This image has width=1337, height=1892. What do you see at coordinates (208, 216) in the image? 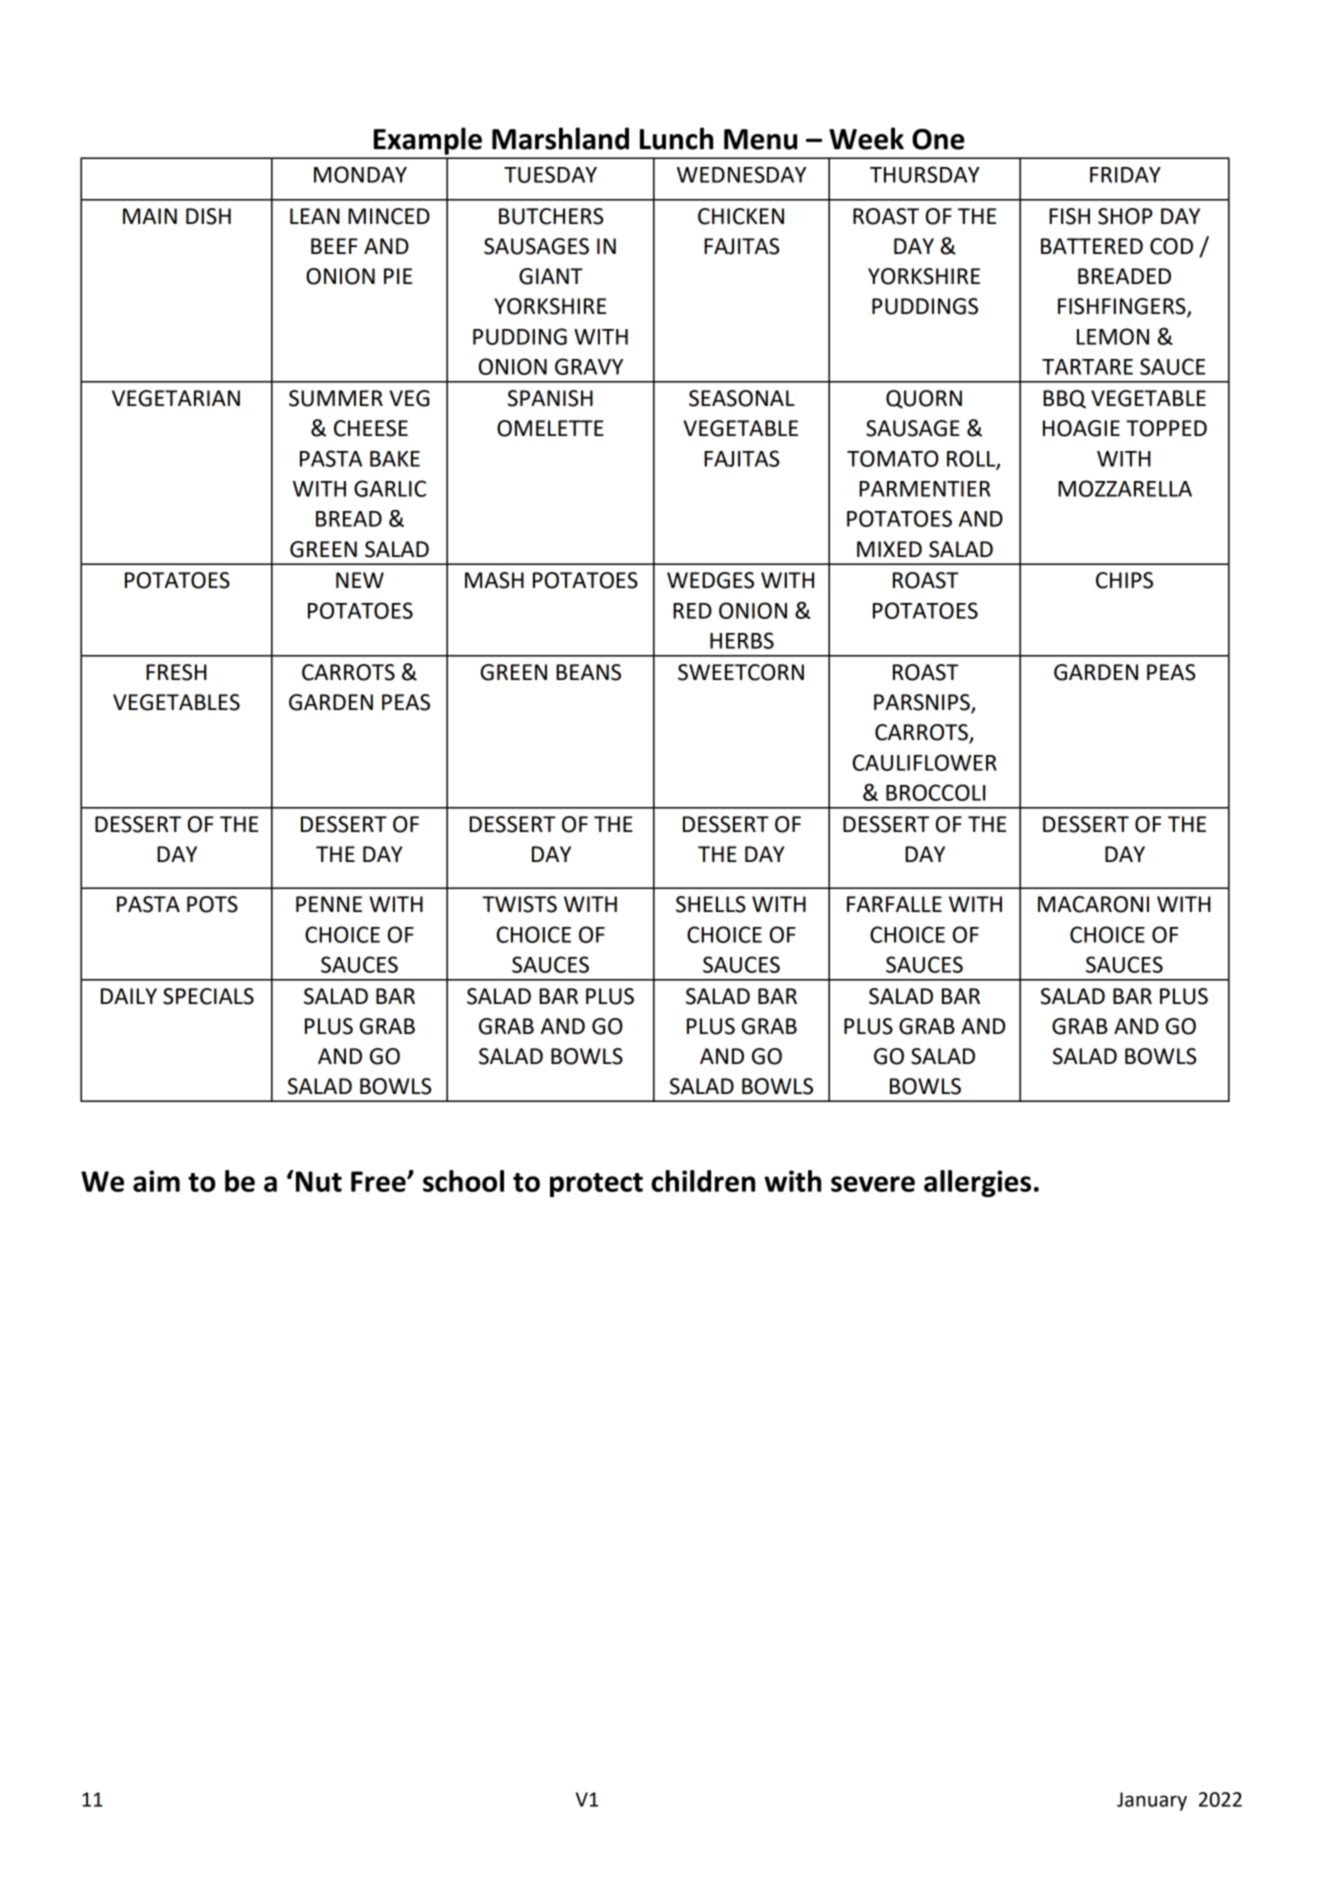
I see `DISH` at bounding box center [208, 216].
